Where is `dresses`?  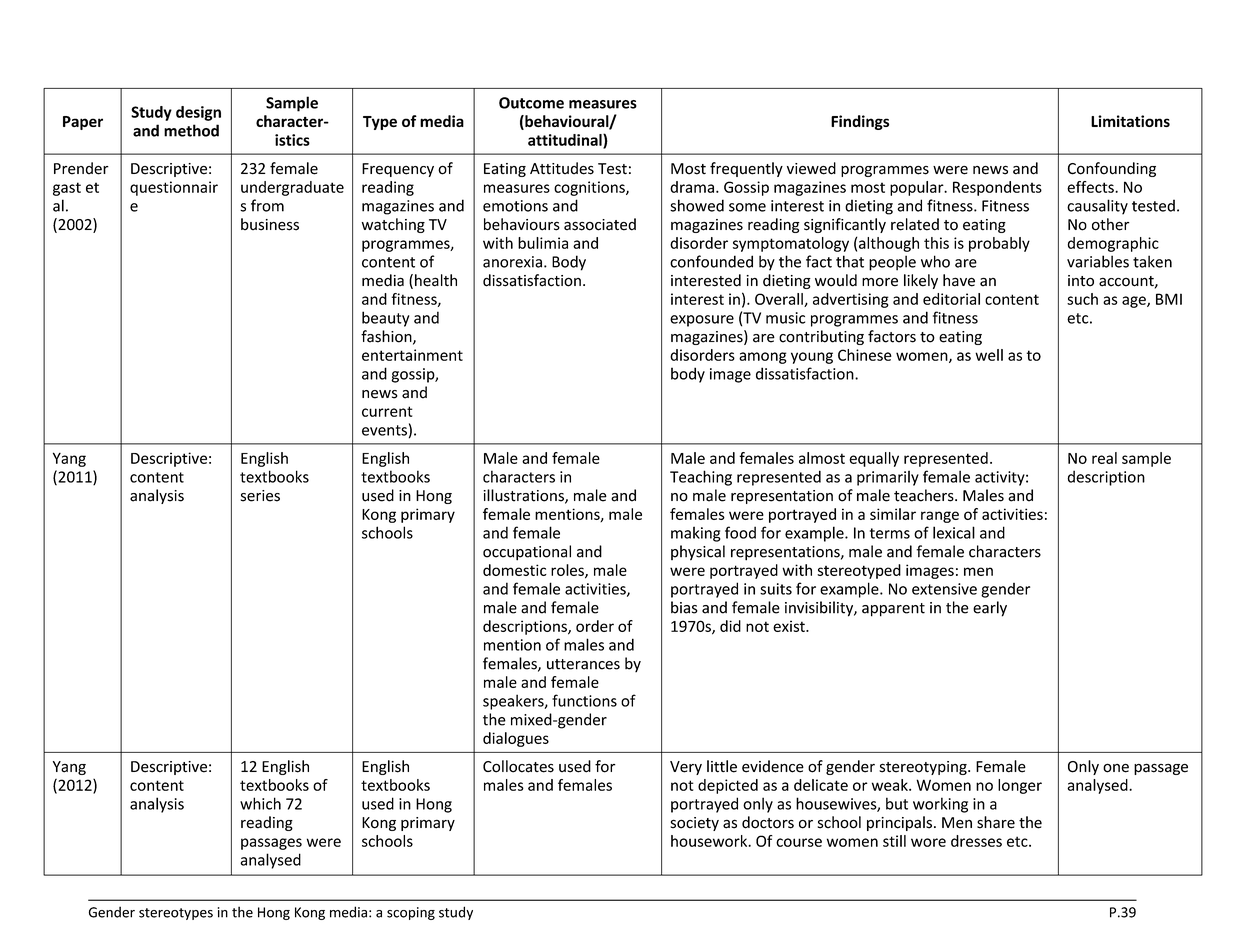
dresses is located at coordinates (976, 841).
